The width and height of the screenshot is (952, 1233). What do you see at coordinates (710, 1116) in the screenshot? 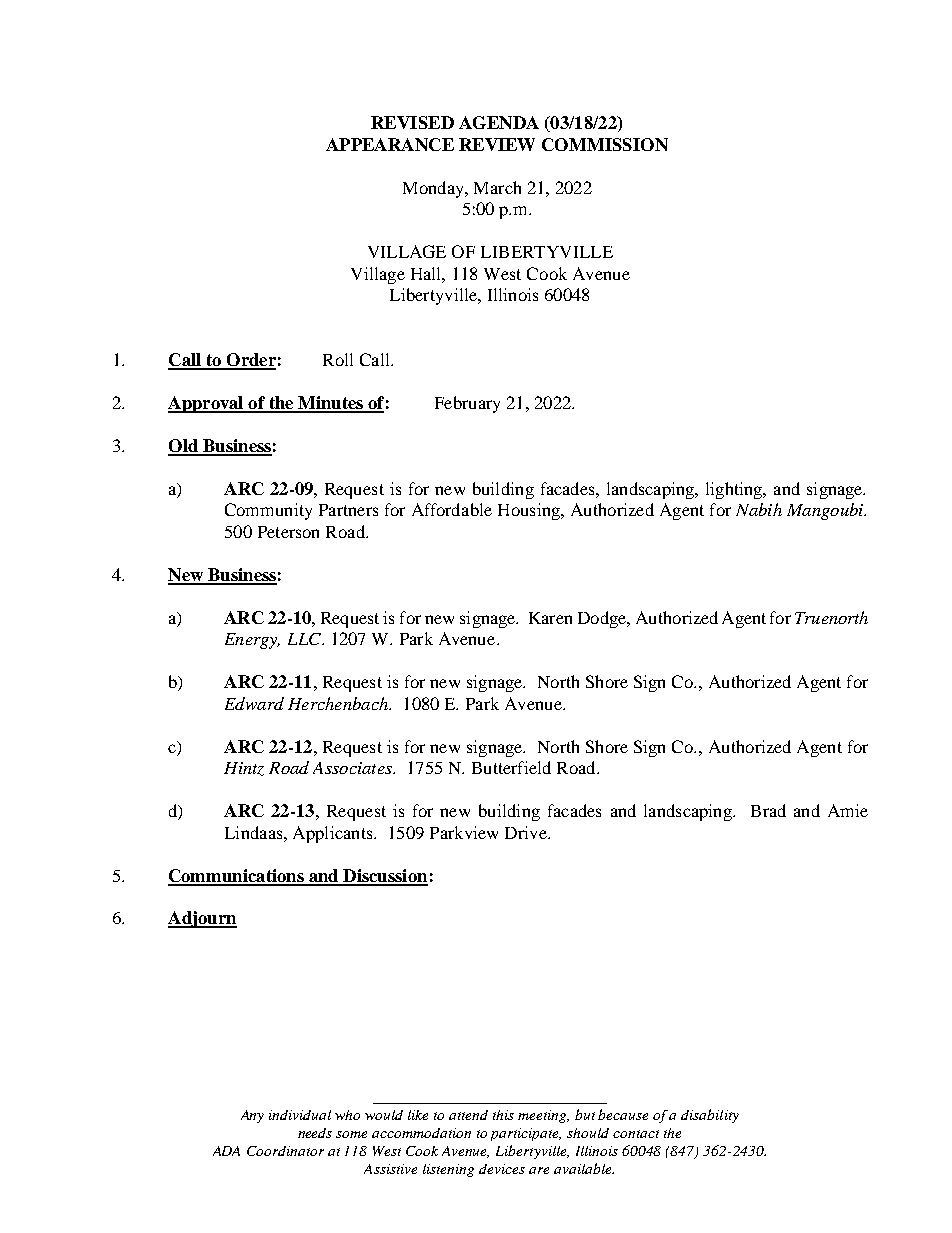
I see `disability` at bounding box center [710, 1116].
